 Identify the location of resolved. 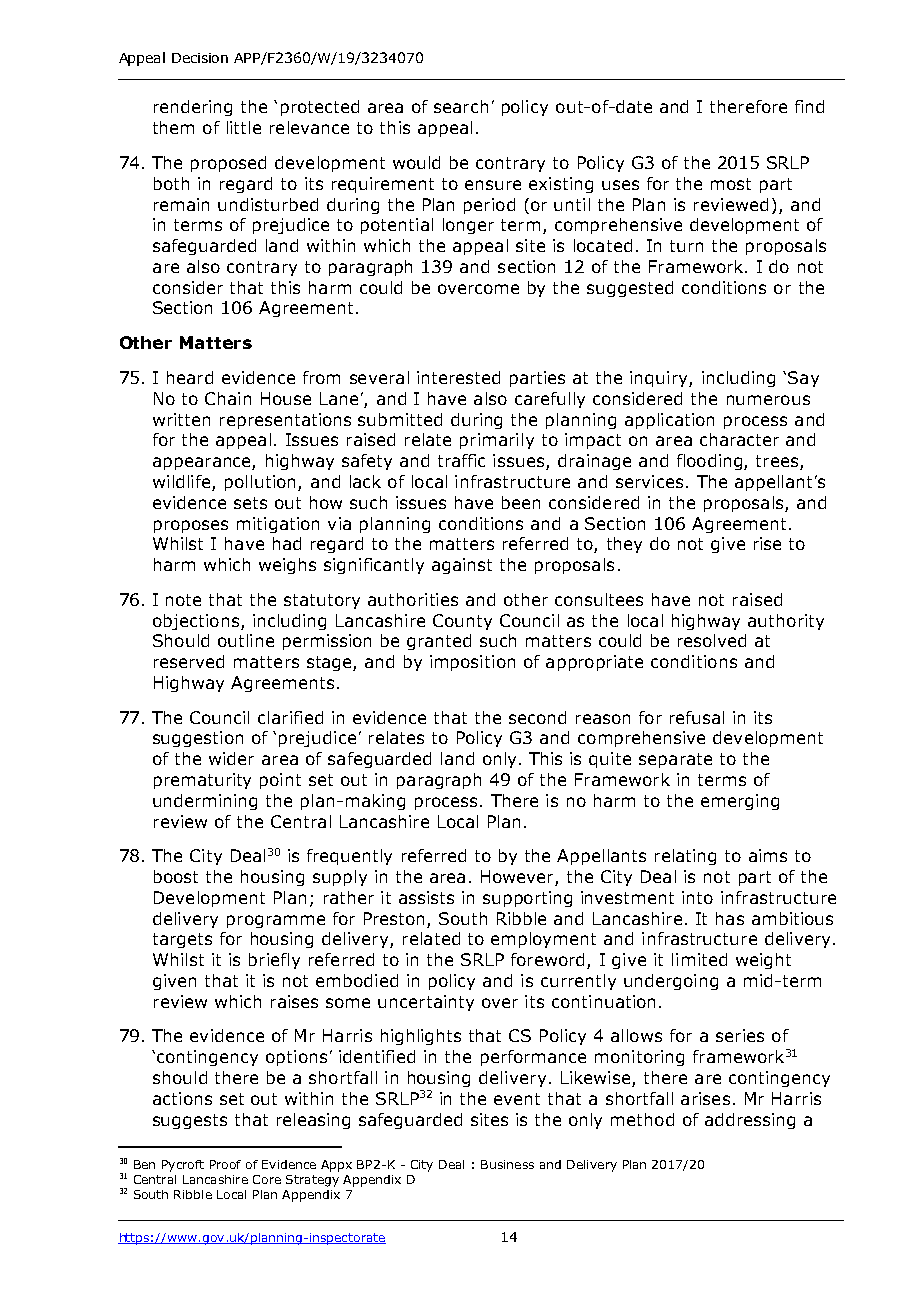
(712, 640).
